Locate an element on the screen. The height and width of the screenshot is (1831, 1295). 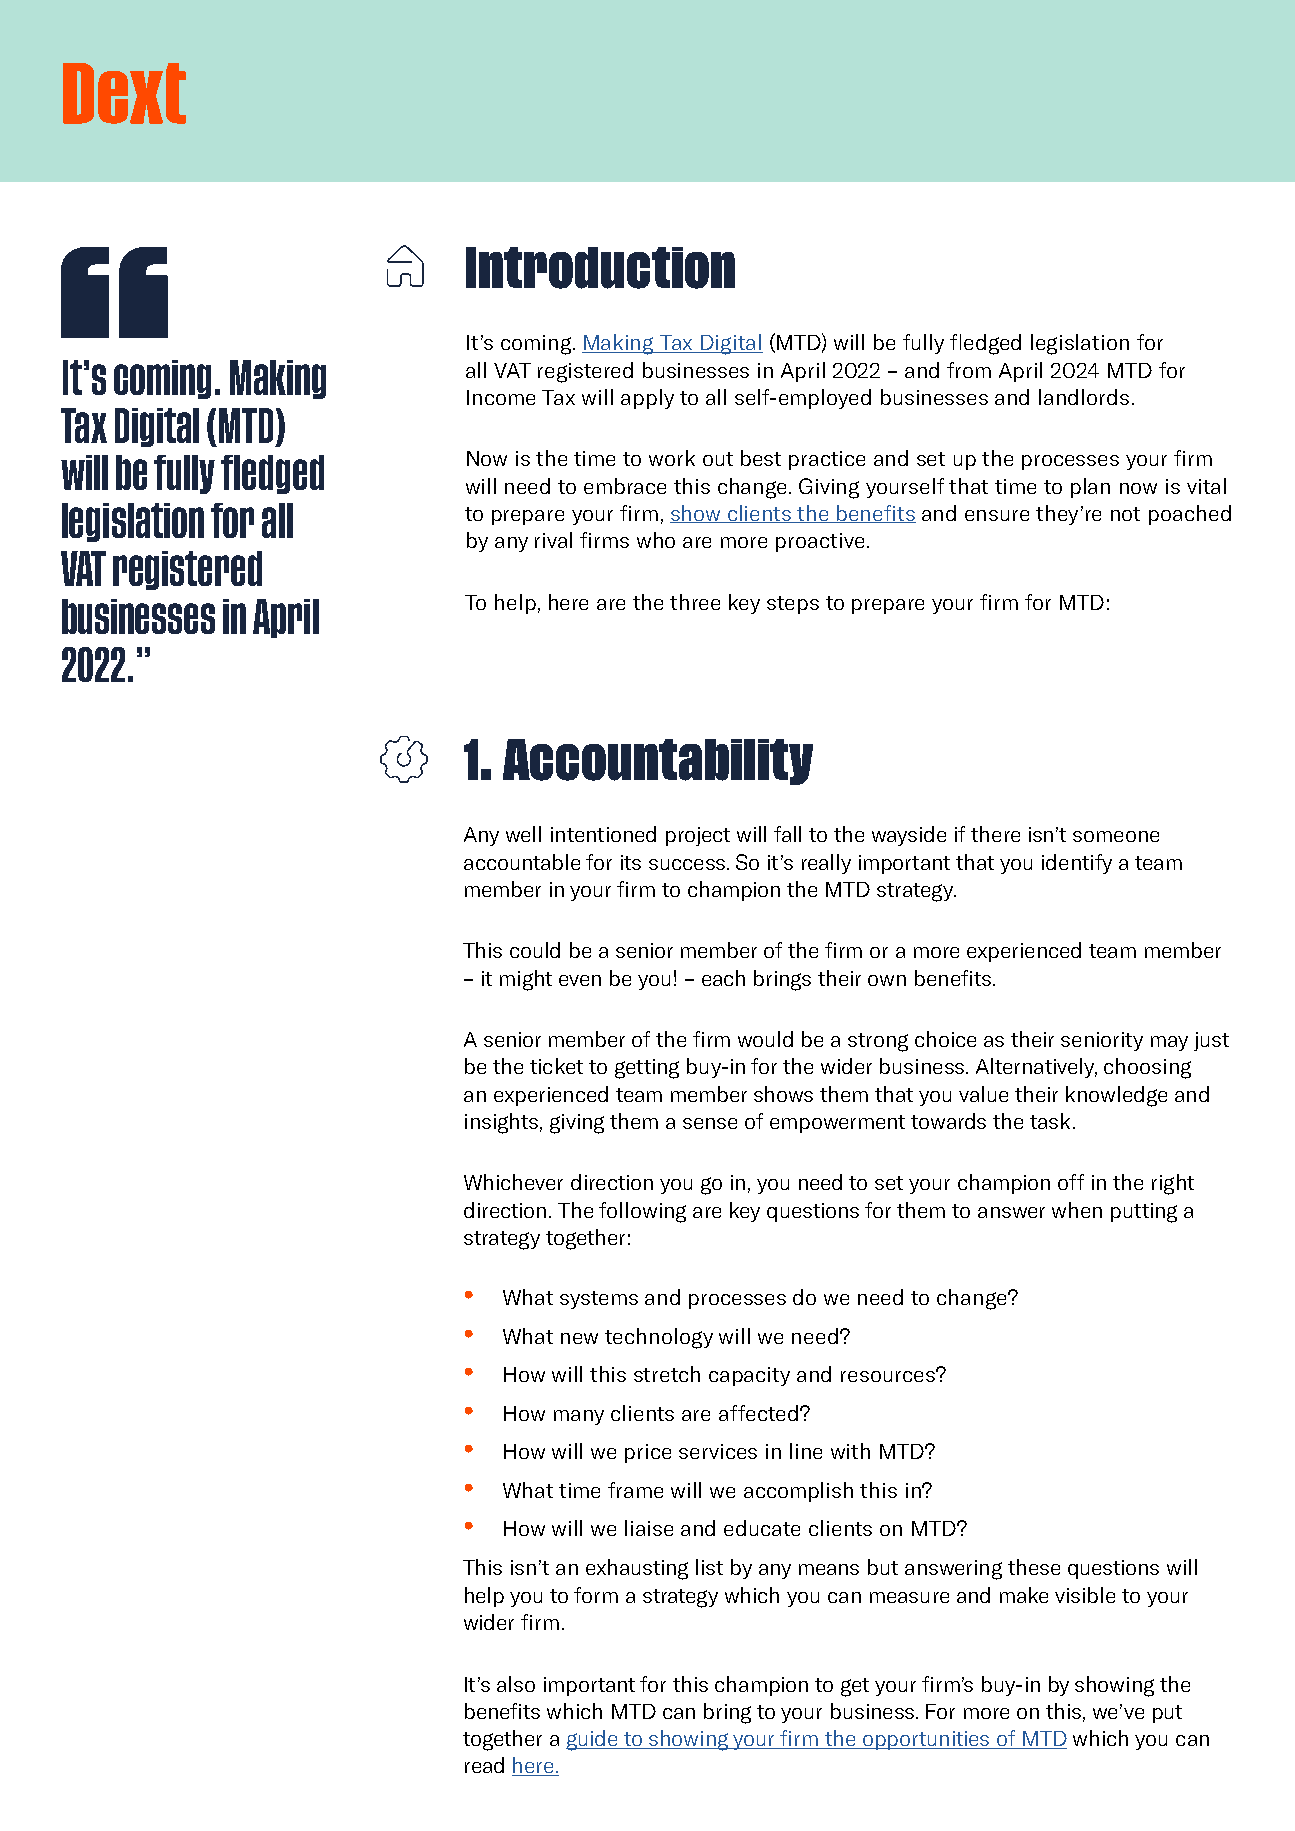
guide is located at coordinates (593, 1740).
